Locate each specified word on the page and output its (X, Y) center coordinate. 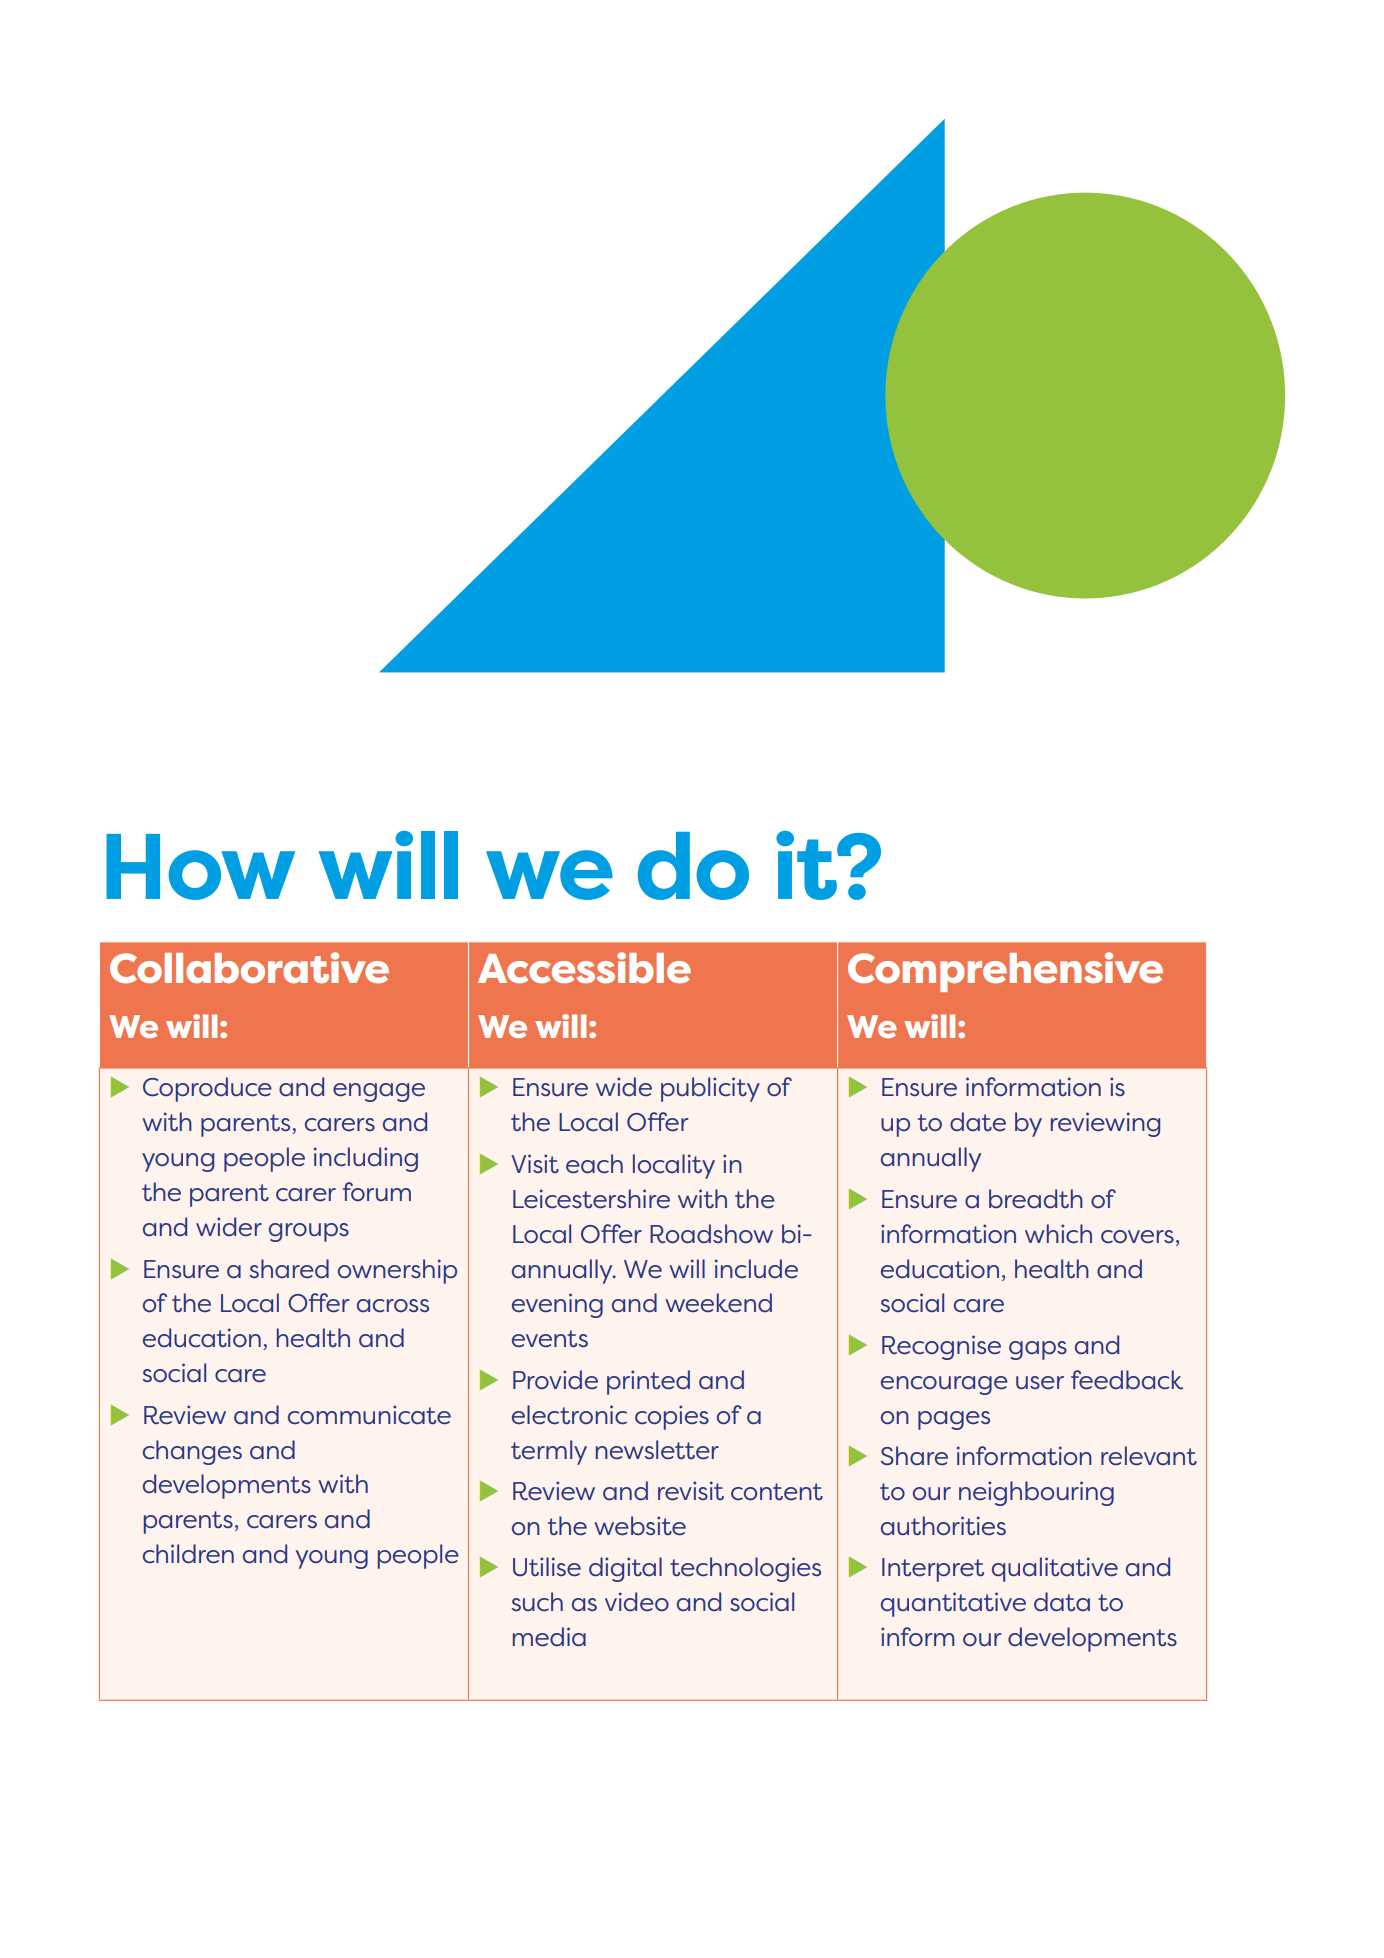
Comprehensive (1005, 972)
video (637, 1602)
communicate (369, 1415)
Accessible (584, 968)
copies (672, 1417)
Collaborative (249, 968)
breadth (1036, 1199)
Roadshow (711, 1233)
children (188, 1554)
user (1040, 1383)
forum (377, 1191)
